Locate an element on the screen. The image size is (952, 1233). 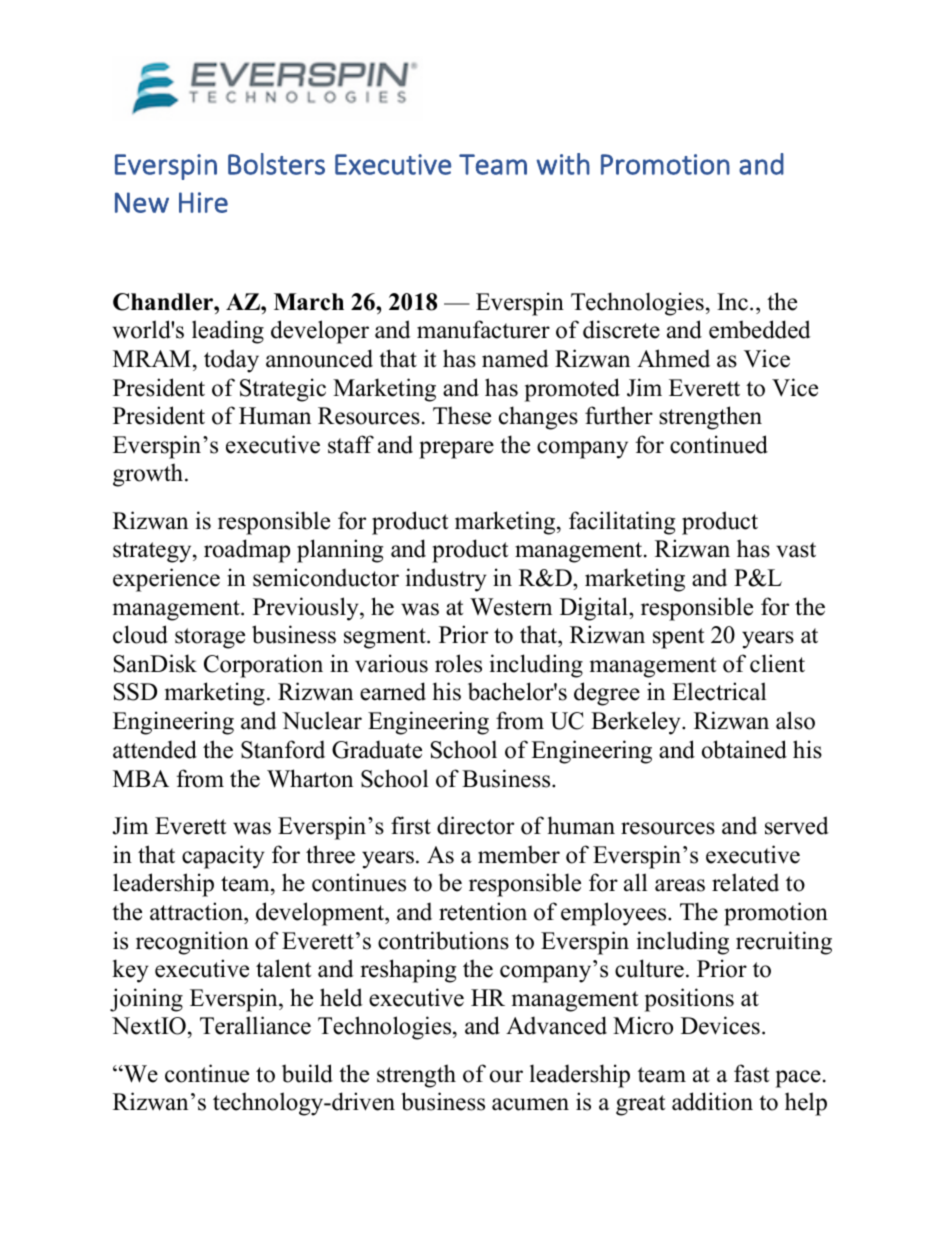
acumen is located at coordinates (530, 1104).
